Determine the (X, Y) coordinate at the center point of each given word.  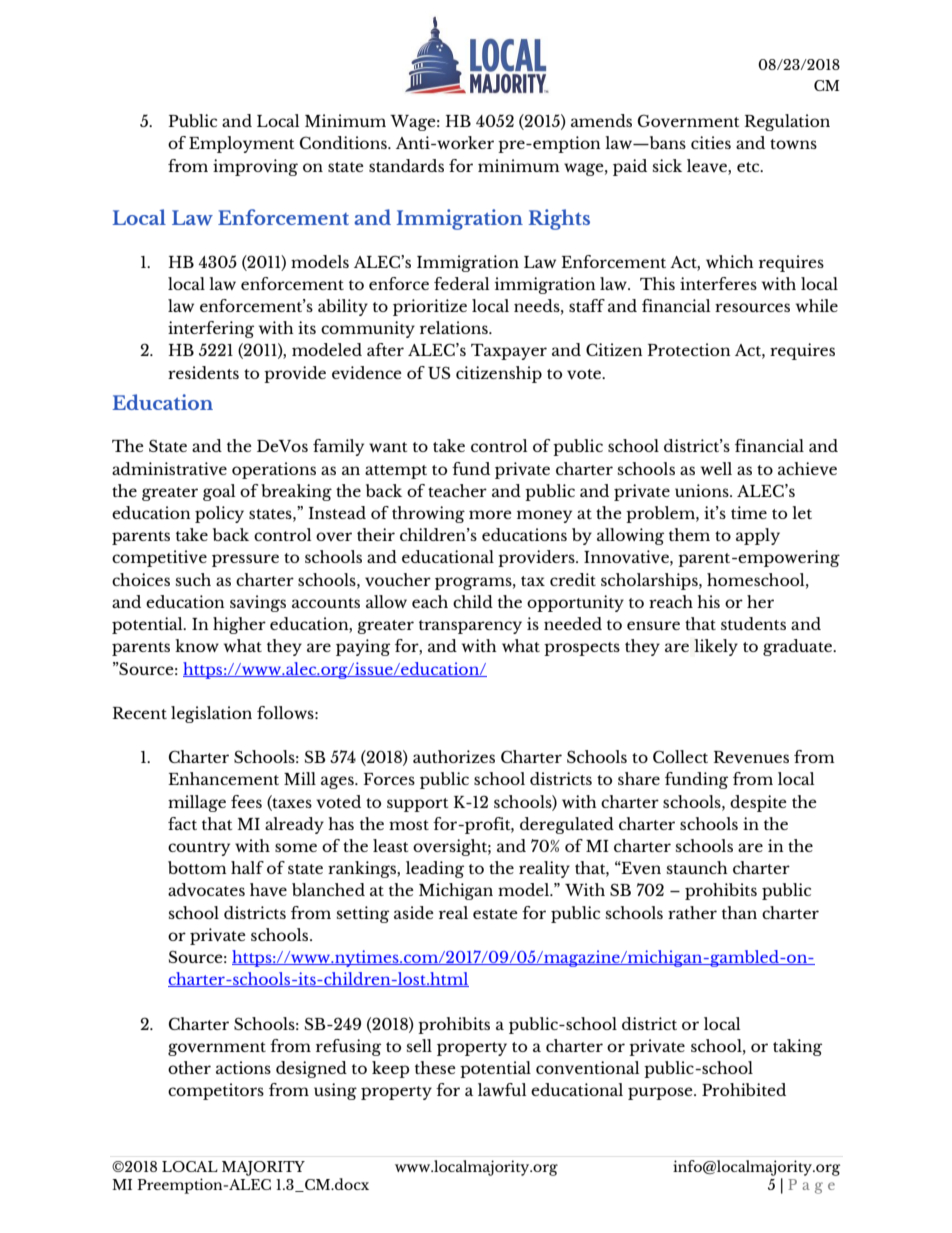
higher (239, 625)
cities (711, 142)
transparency (470, 627)
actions (243, 1067)
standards (406, 165)
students (753, 623)
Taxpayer (509, 352)
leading (435, 869)
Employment (241, 144)
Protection (689, 349)
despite (758, 803)
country (199, 849)
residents (203, 372)
